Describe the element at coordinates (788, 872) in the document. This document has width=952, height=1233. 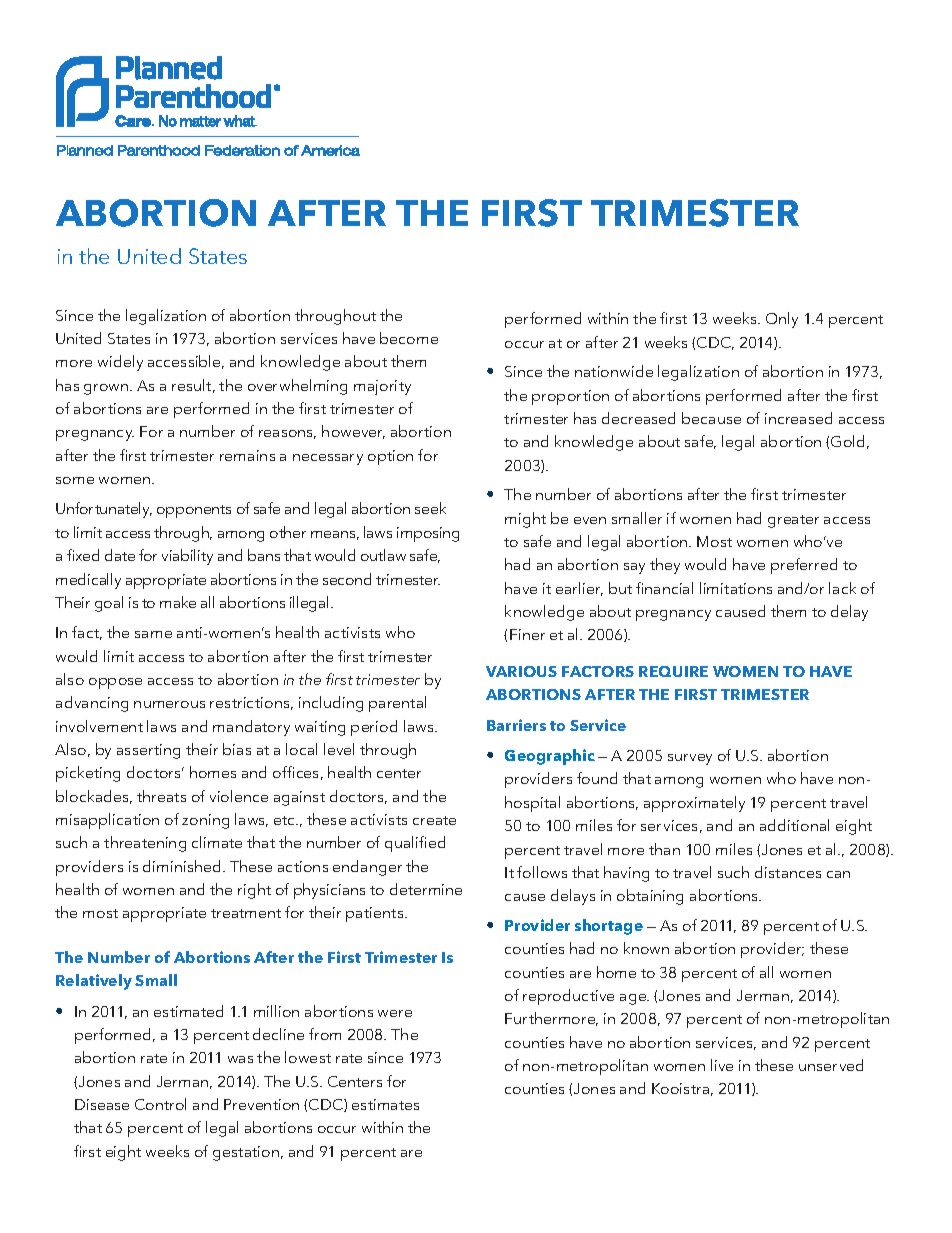
I see `distances` at that location.
